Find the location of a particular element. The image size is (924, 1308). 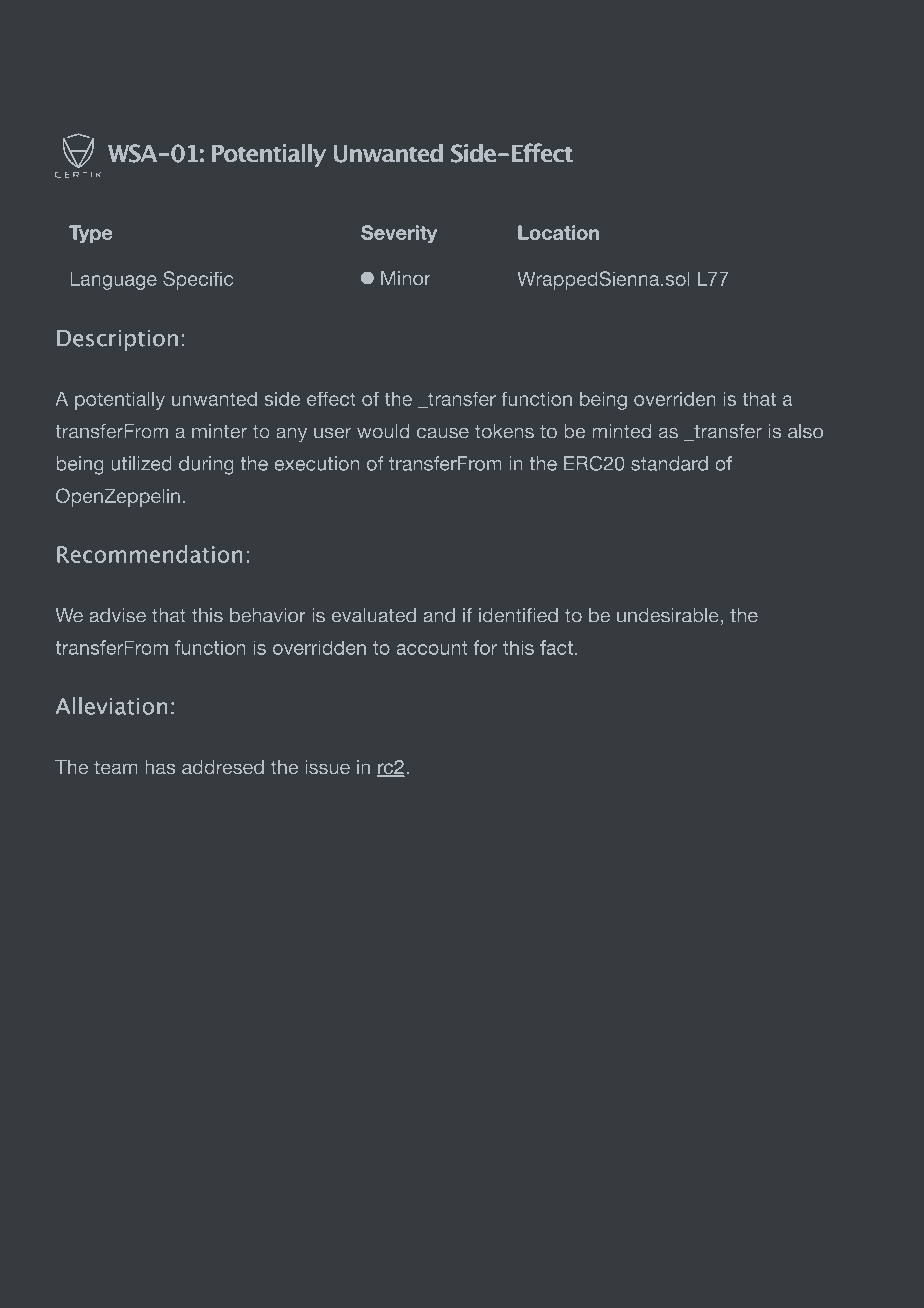

Specific is located at coordinates (198, 280).
